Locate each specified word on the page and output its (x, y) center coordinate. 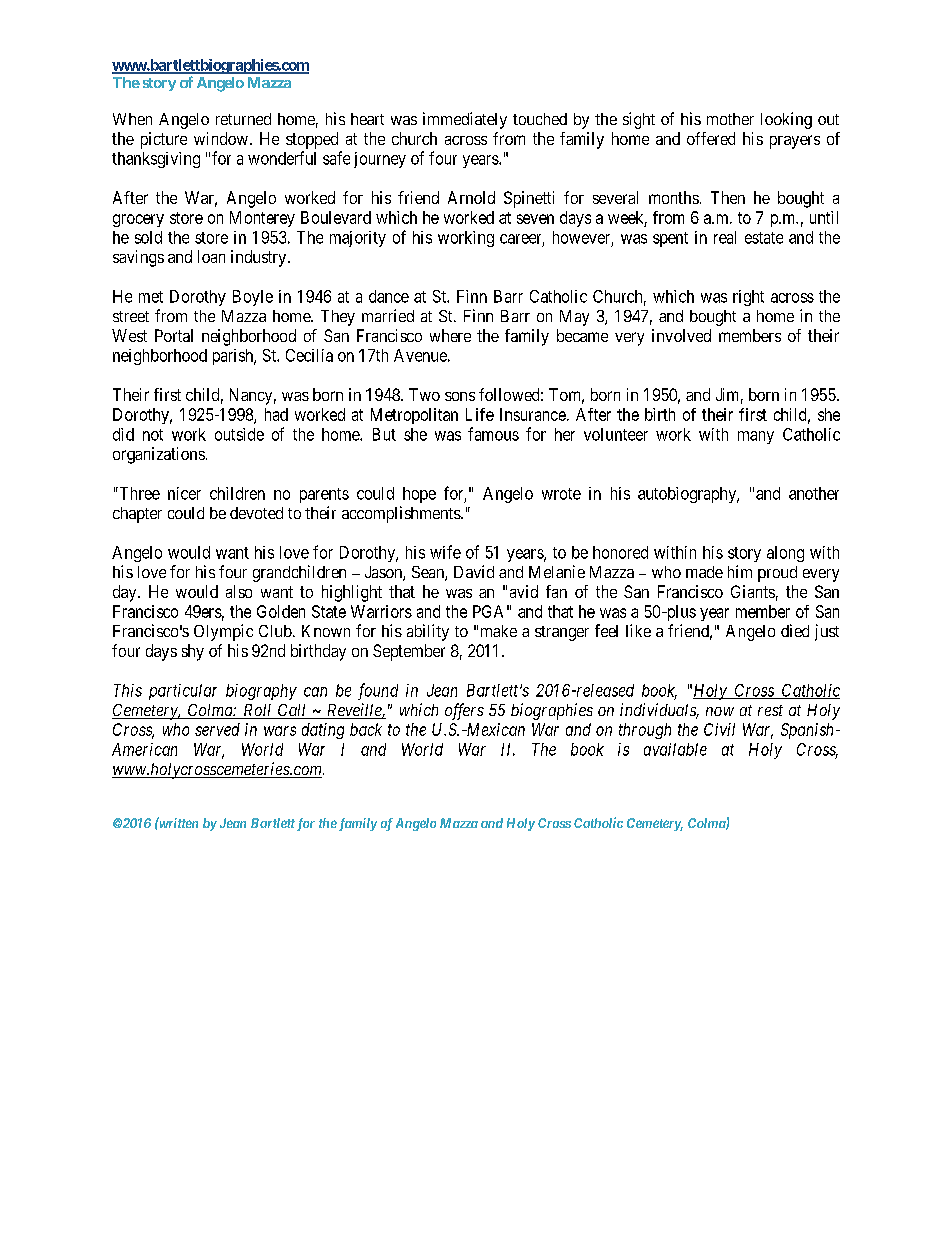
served (217, 729)
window (221, 138)
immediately (465, 120)
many (756, 437)
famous (493, 434)
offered (711, 138)
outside (239, 434)
